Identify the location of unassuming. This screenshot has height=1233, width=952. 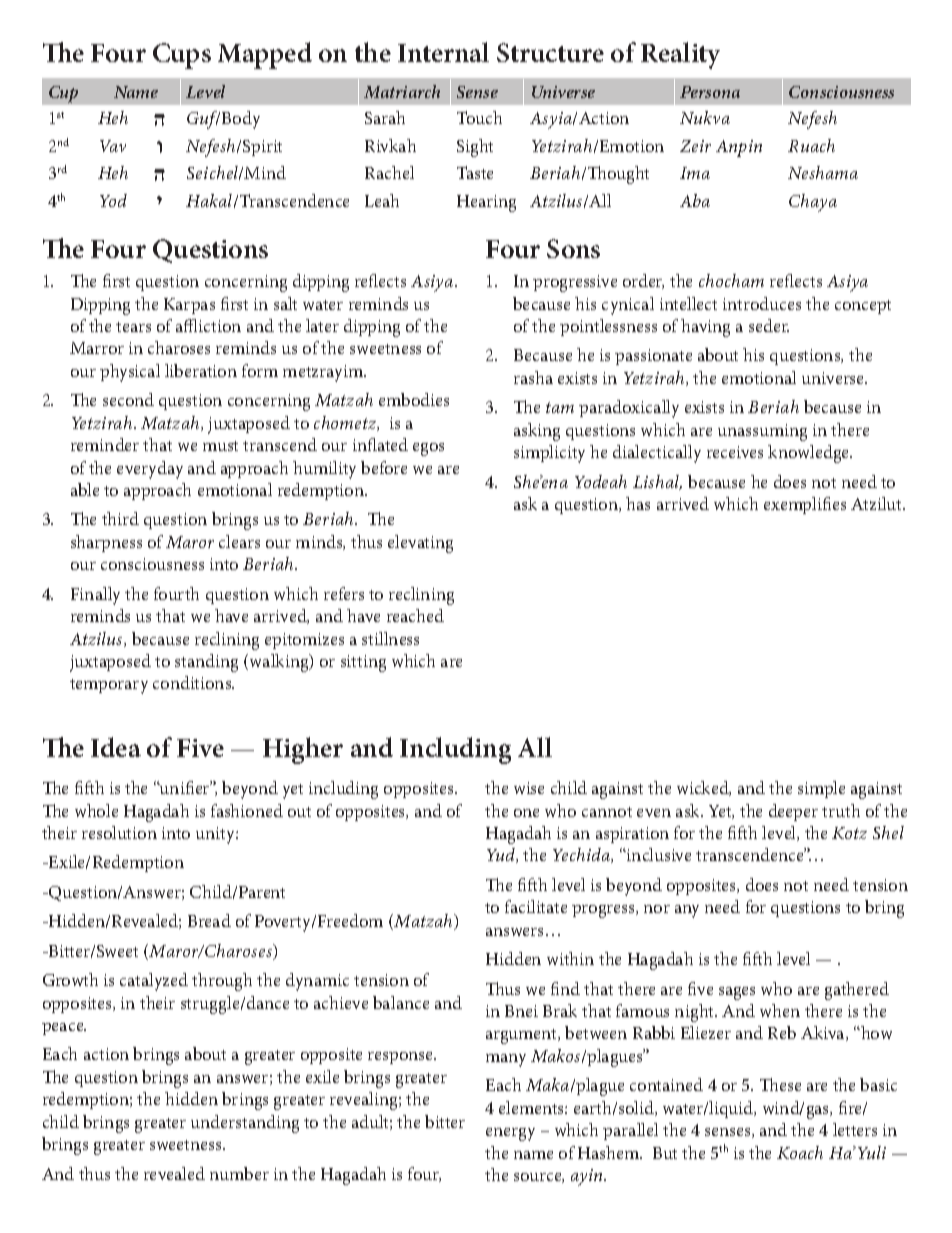
(762, 432).
